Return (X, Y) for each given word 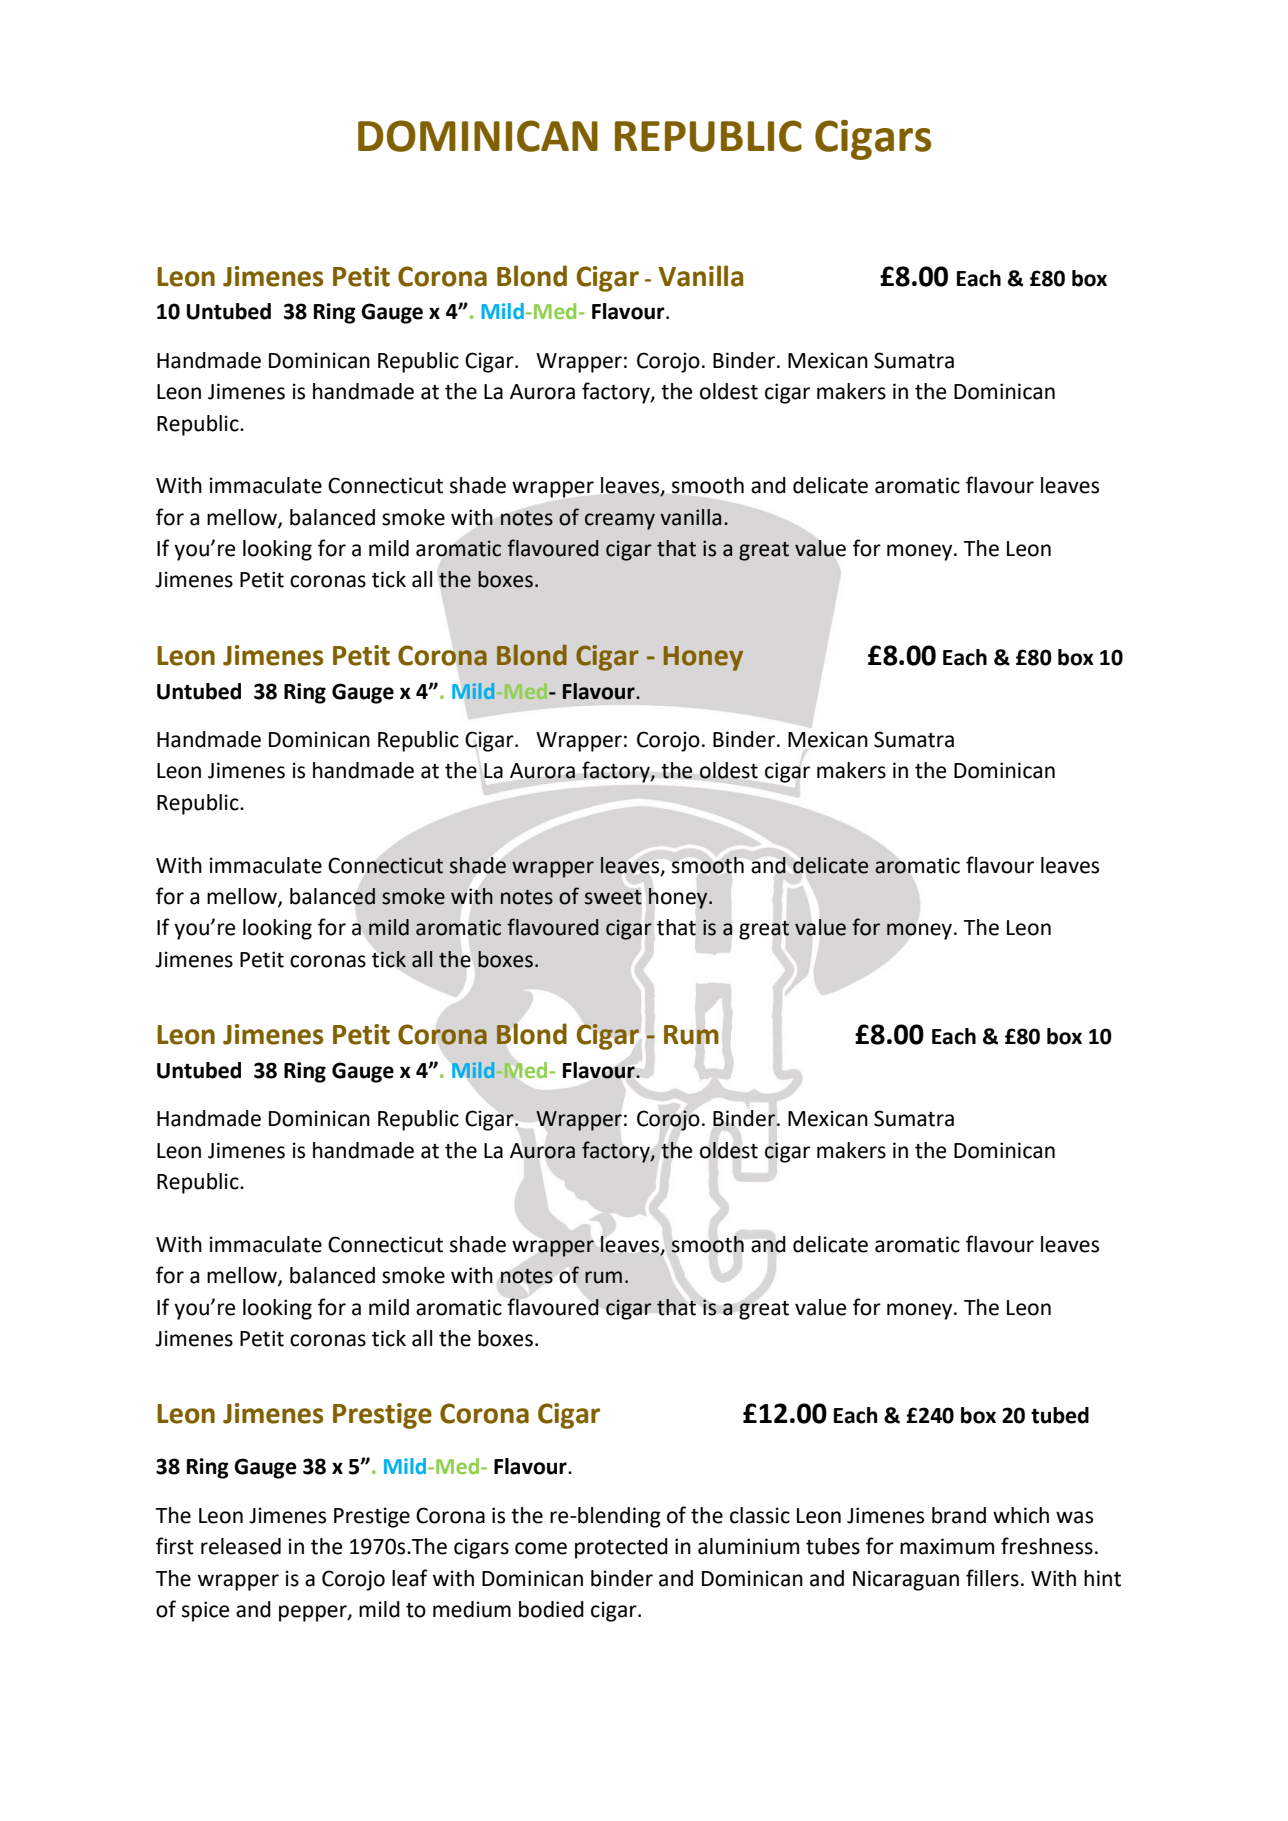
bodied (551, 1609)
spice (205, 1611)
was (1074, 1517)
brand (959, 1515)
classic (760, 1515)
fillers (992, 1578)
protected (621, 1548)
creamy (620, 521)
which (1021, 1515)
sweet (613, 897)
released (241, 1546)
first (175, 1546)
